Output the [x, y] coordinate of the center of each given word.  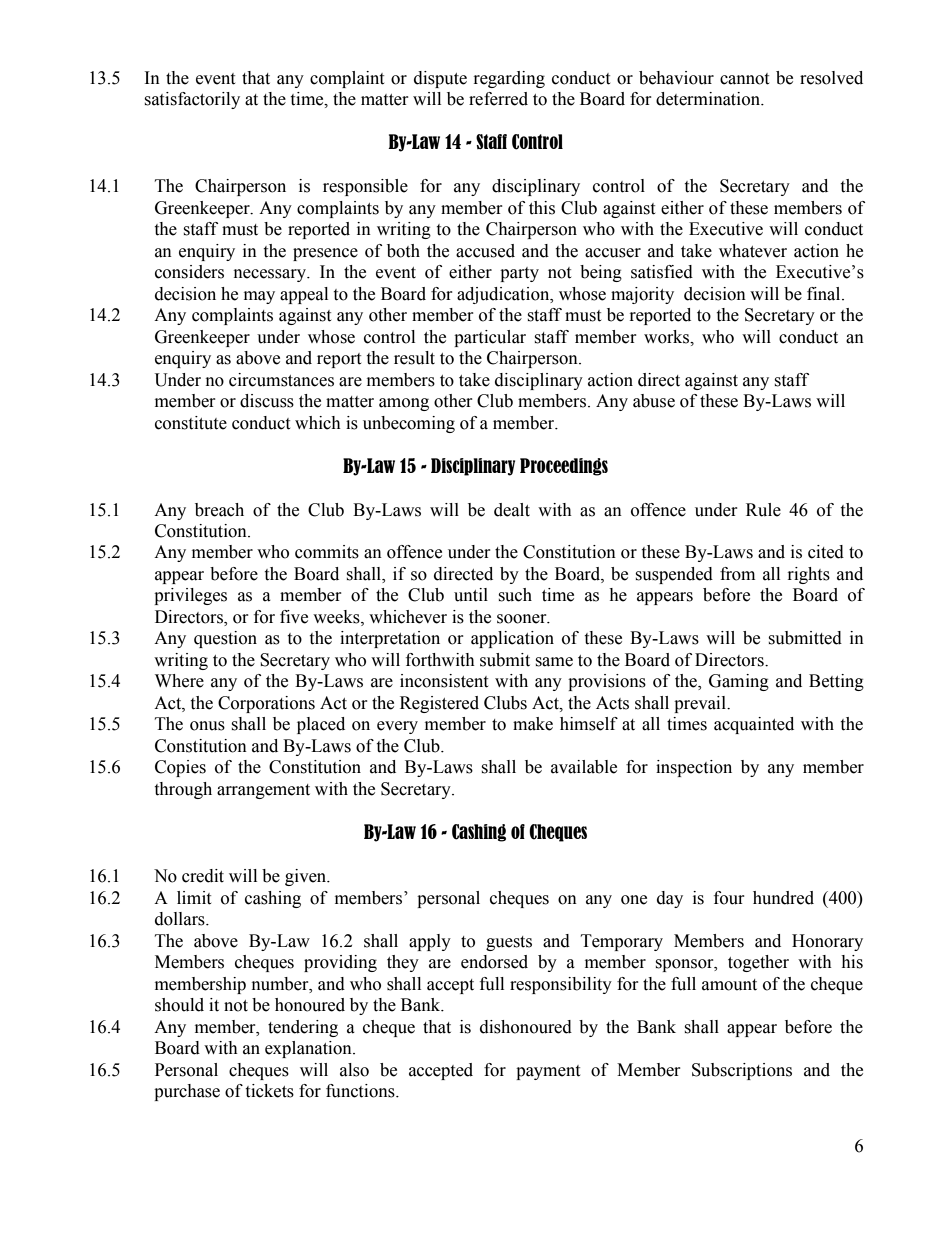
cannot [744, 79]
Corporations [266, 704]
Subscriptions [742, 1071]
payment [548, 1072]
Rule [763, 510]
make [533, 724]
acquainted [754, 725]
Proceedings [564, 467]
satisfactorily [192, 100]
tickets [269, 1091]
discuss [267, 401]
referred [498, 99]
